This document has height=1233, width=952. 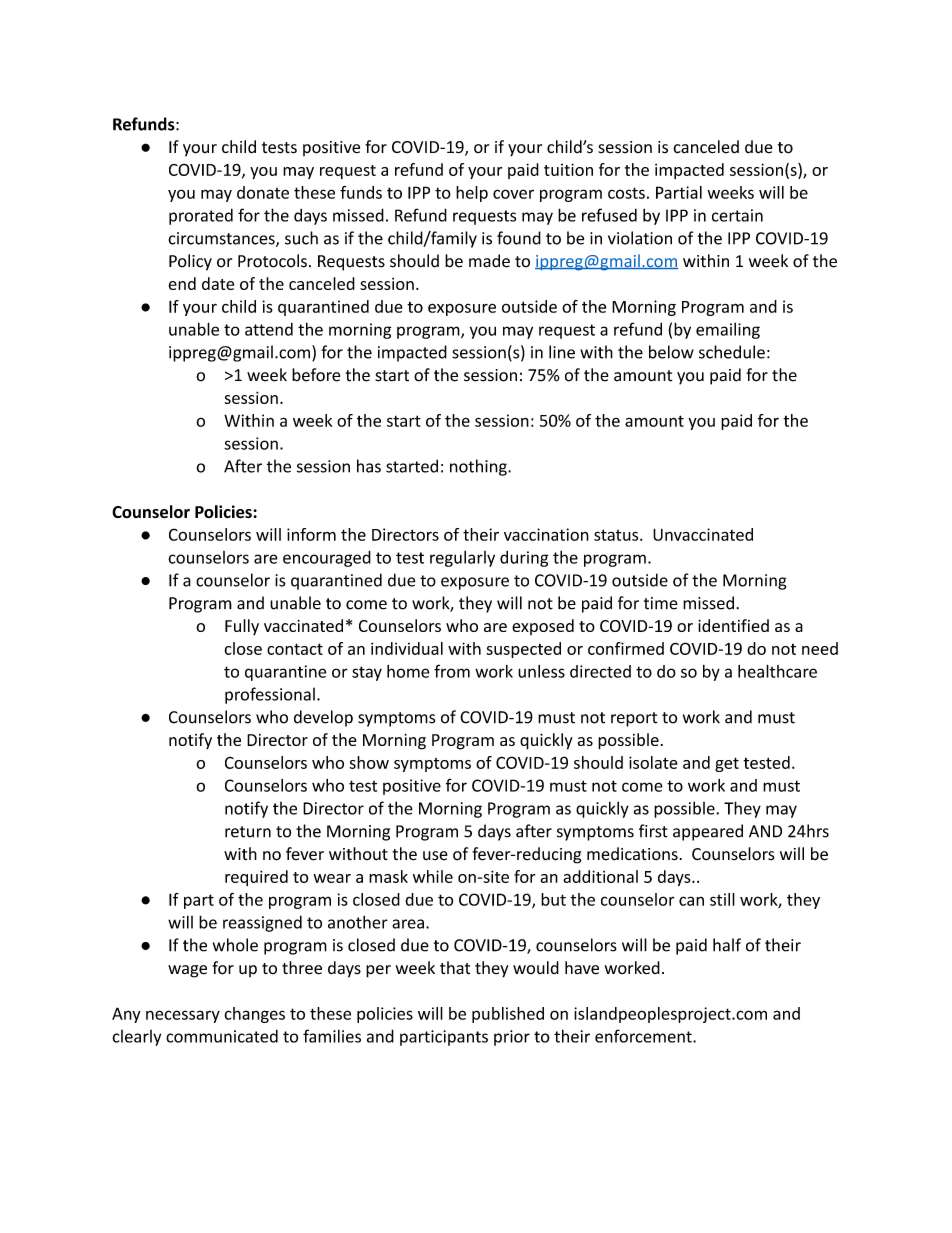 What do you see at coordinates (462, 559) in the document?
I see `regularly` at bounding box center [462, 559].
